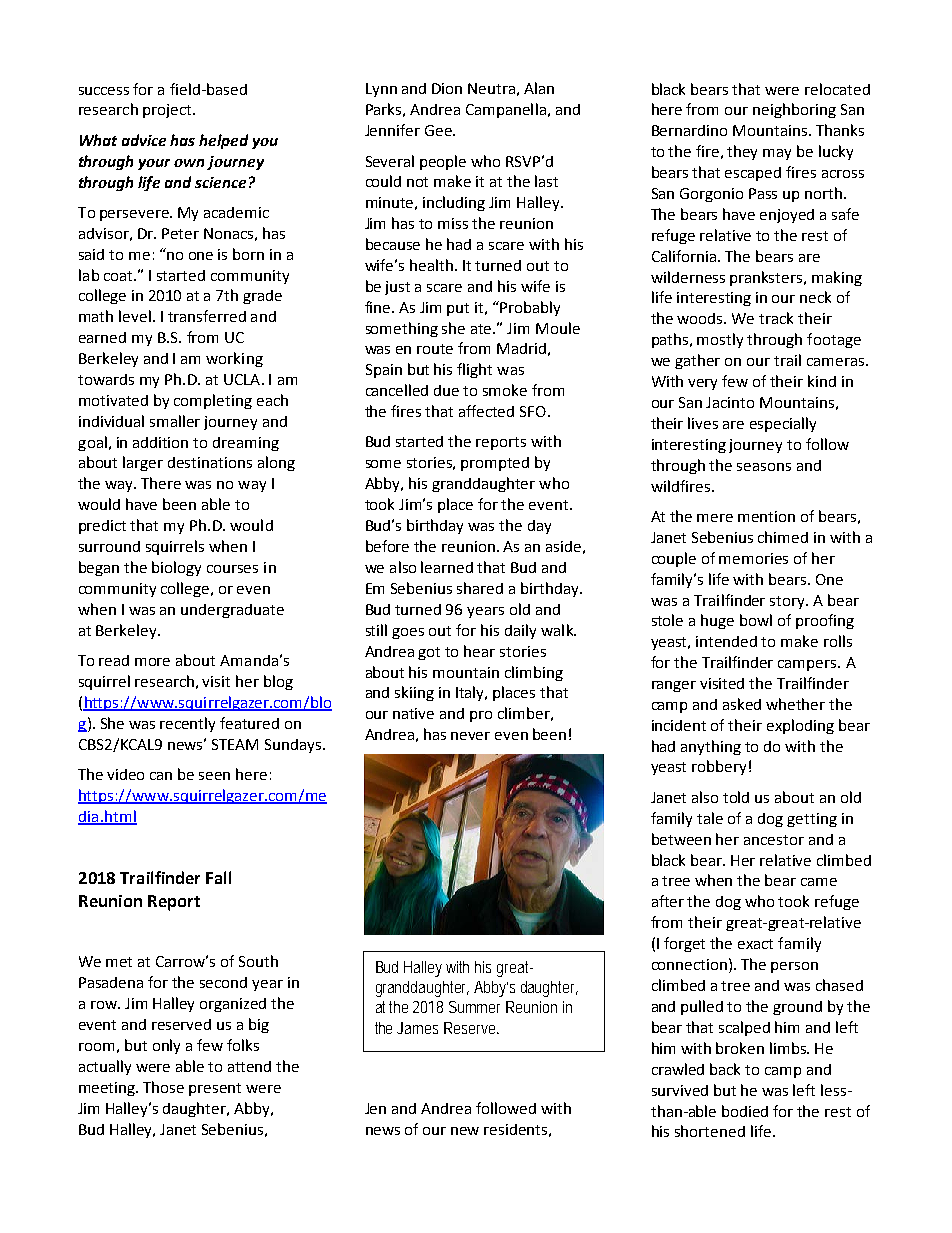 This document has height=1233, width=952. Describe the element at coordinates (794, 110) in the document. I see `neighboring` at that location.
